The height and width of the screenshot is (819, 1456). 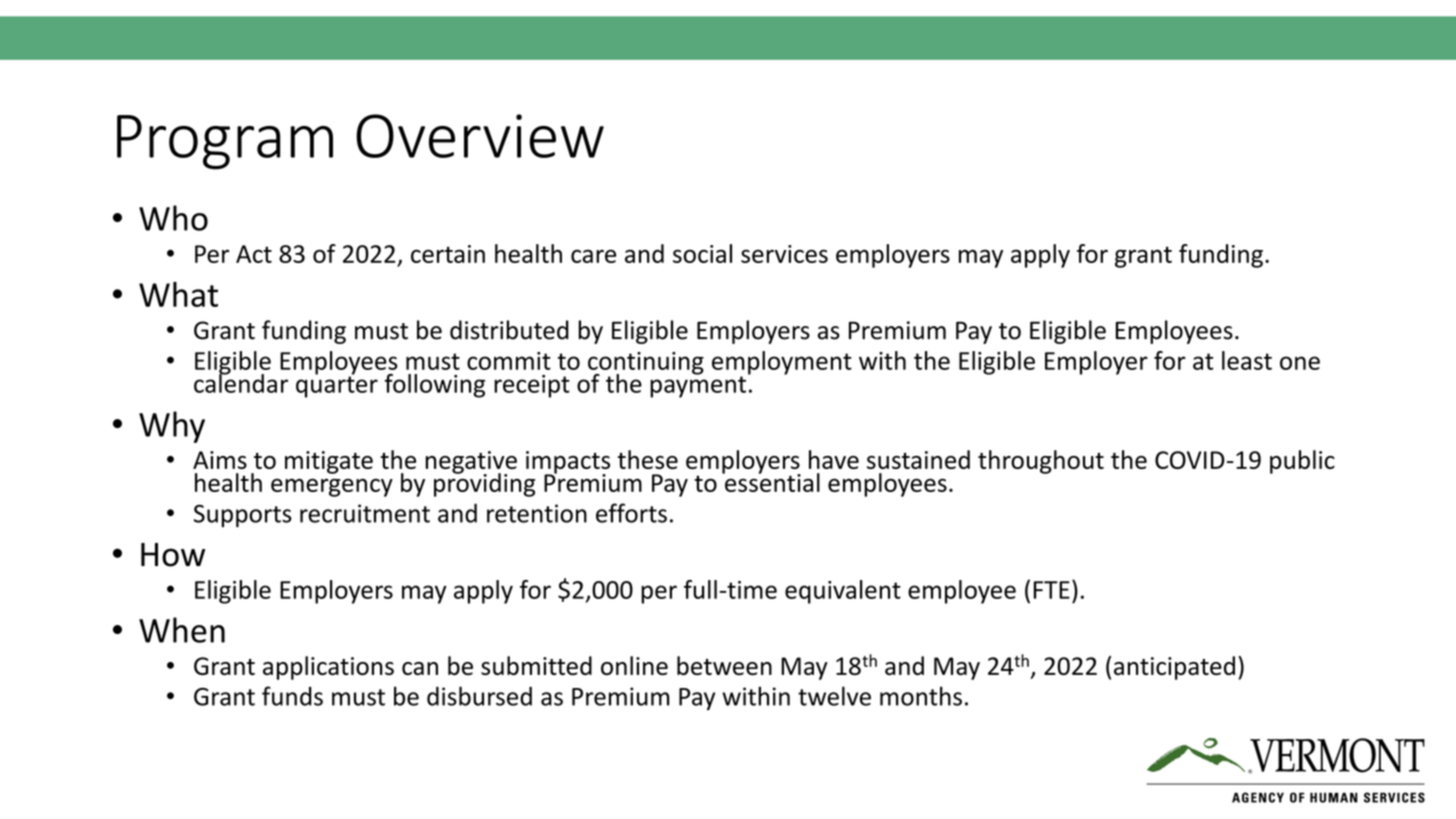 What do you see at coordinates (329, 462) in the screenshot?
I see `mitigate` at bounding box center [329, 462].
